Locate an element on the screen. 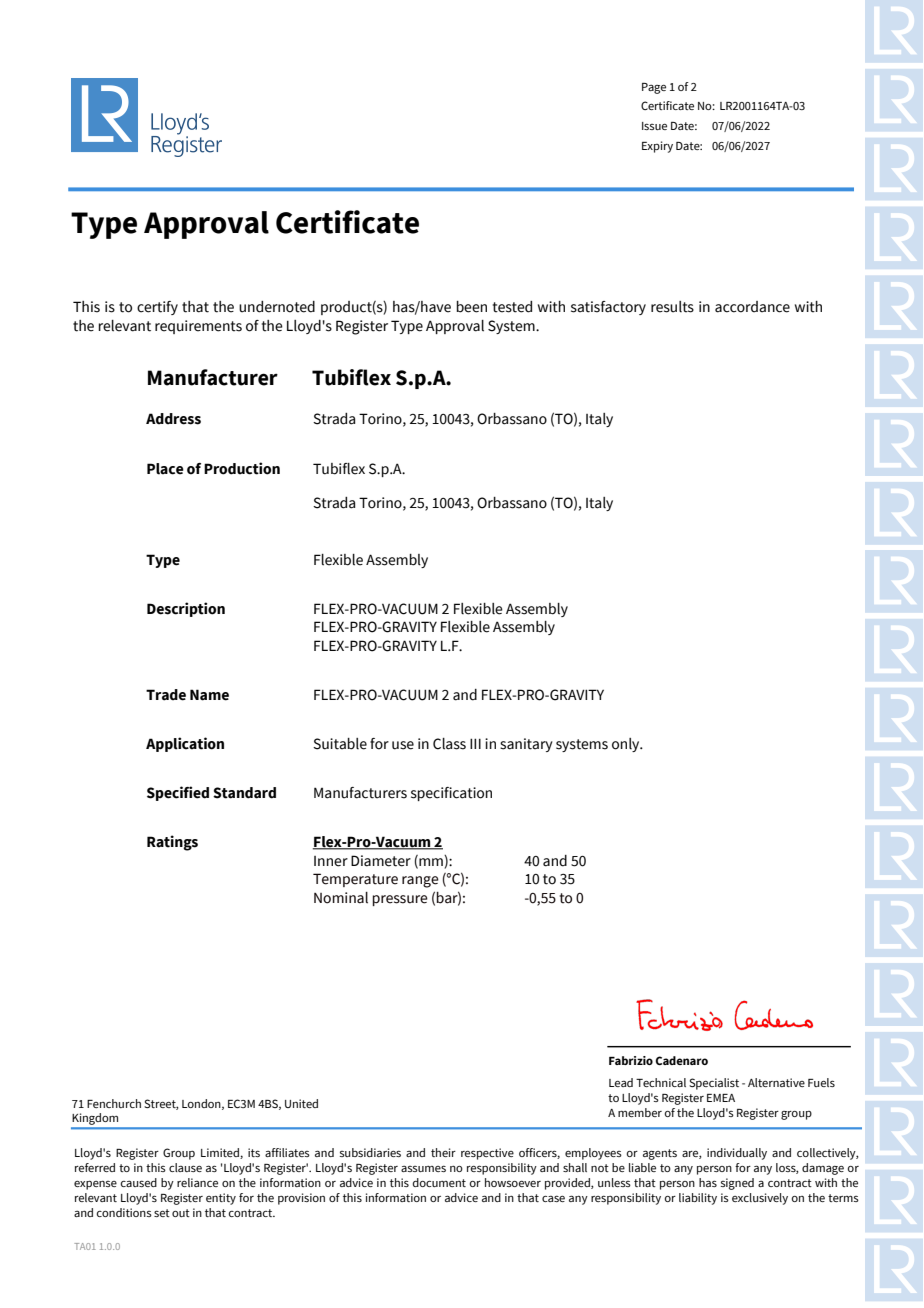 This screenshot has height=1308, width=924. document is located at coordinates (439, 1182).
